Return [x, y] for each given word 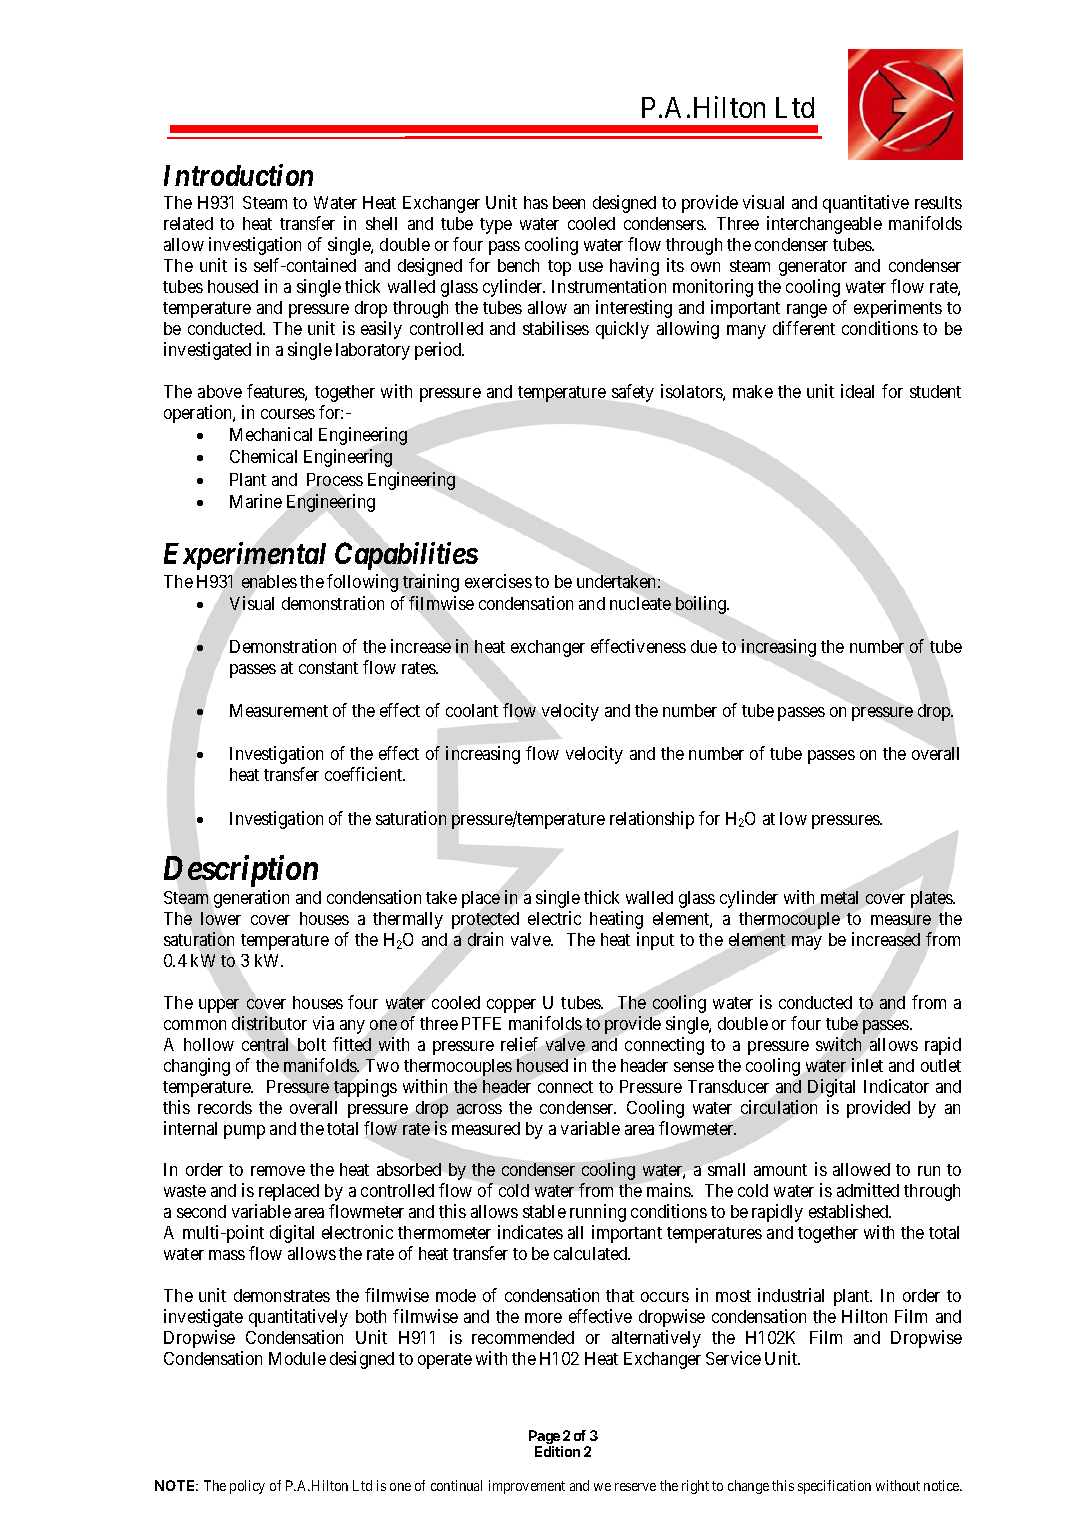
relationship [652, 820]
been [569, 202]
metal [839, 897]
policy [247, 1487]
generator [813, 268]
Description [241, 871]
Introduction [238, 175]
